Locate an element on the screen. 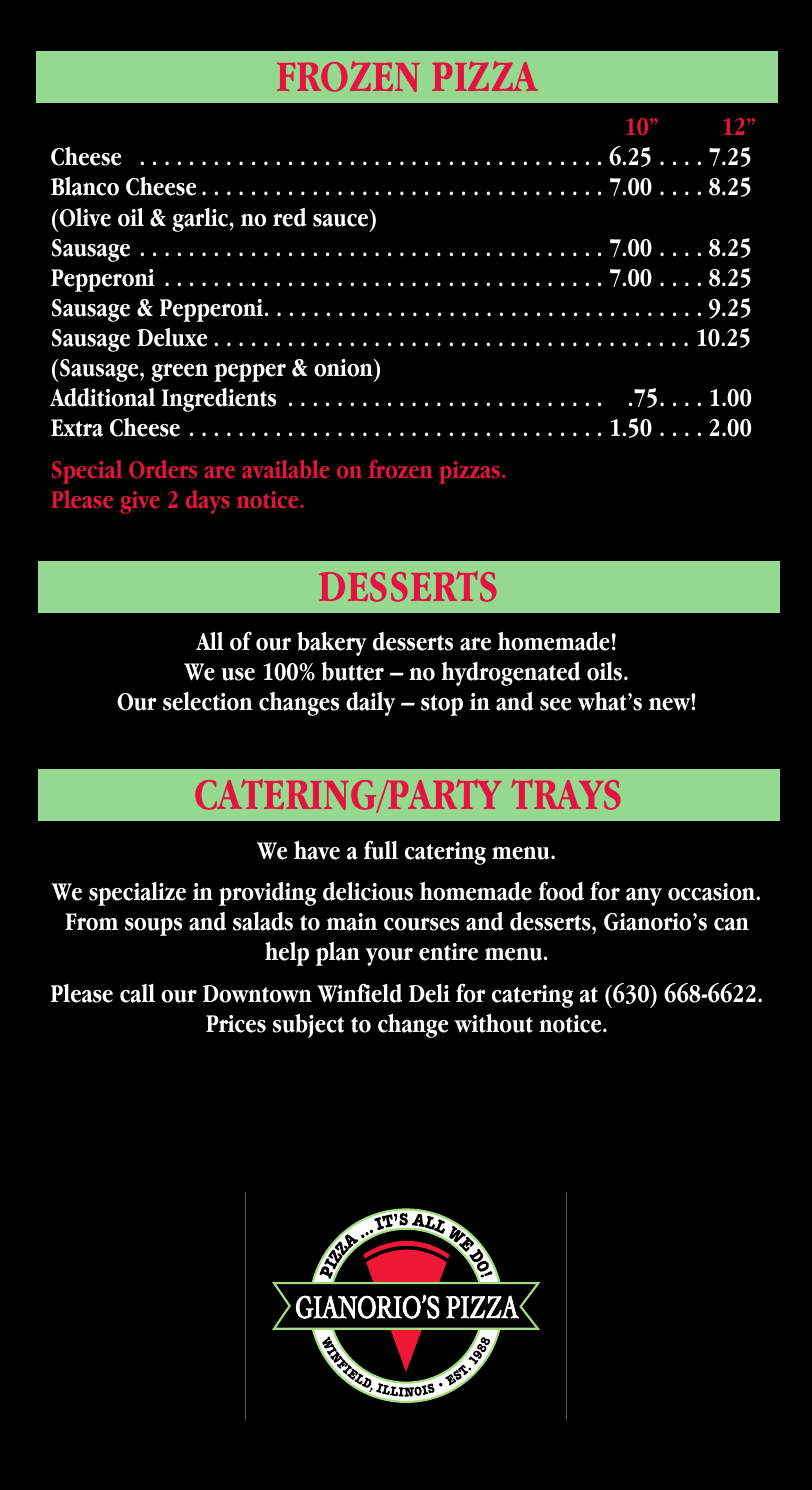  bakery is located at coordinates (332, 644).
